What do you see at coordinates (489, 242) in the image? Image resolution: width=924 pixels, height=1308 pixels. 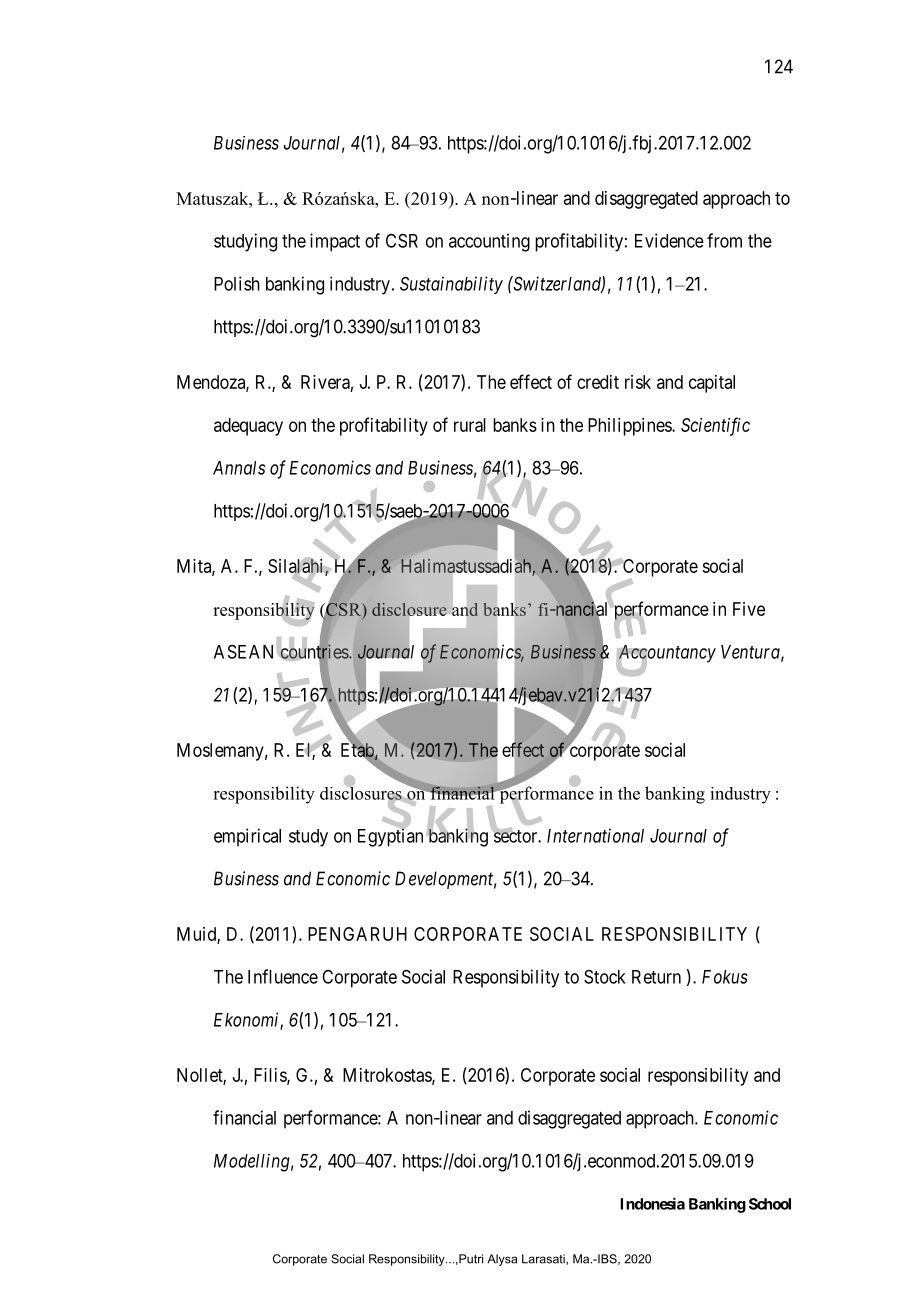 I see `accounting` at bounding box center [489, 242].
